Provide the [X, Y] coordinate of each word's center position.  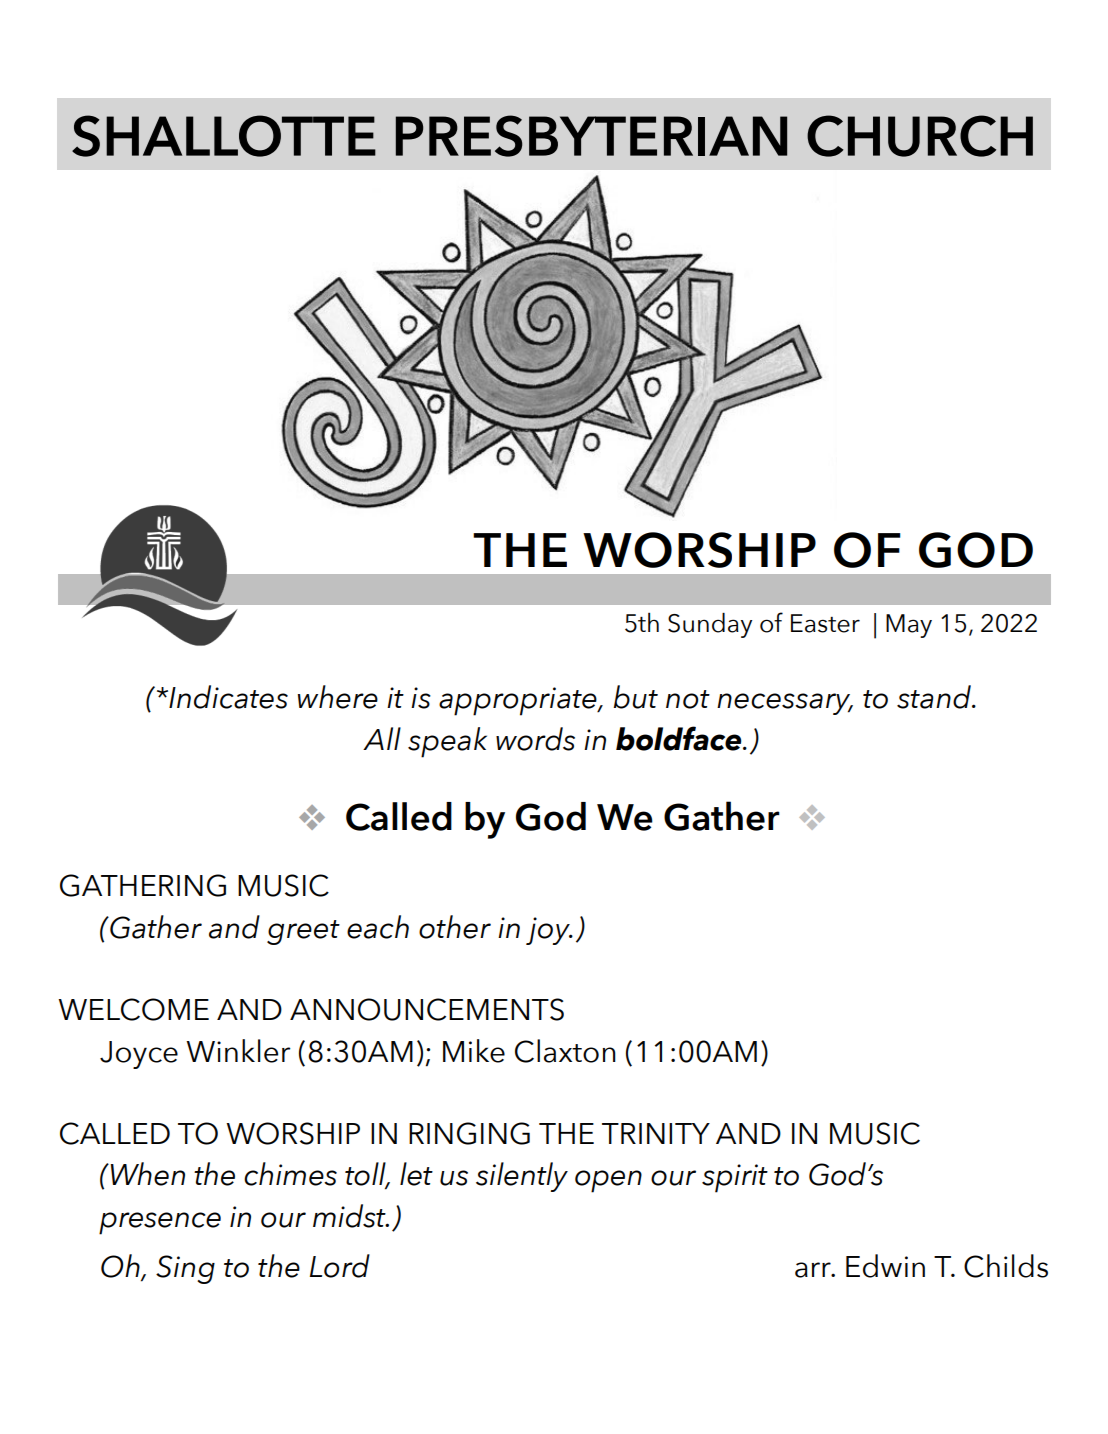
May [909, 626]
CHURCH [920, 136]
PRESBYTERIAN [591, 136]
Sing [185, 1269]
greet [303, 932]
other [455, 927]
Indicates [227, 697]
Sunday [710, 625]
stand [935, 697]
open [608, 1181]
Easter [825, 623]
